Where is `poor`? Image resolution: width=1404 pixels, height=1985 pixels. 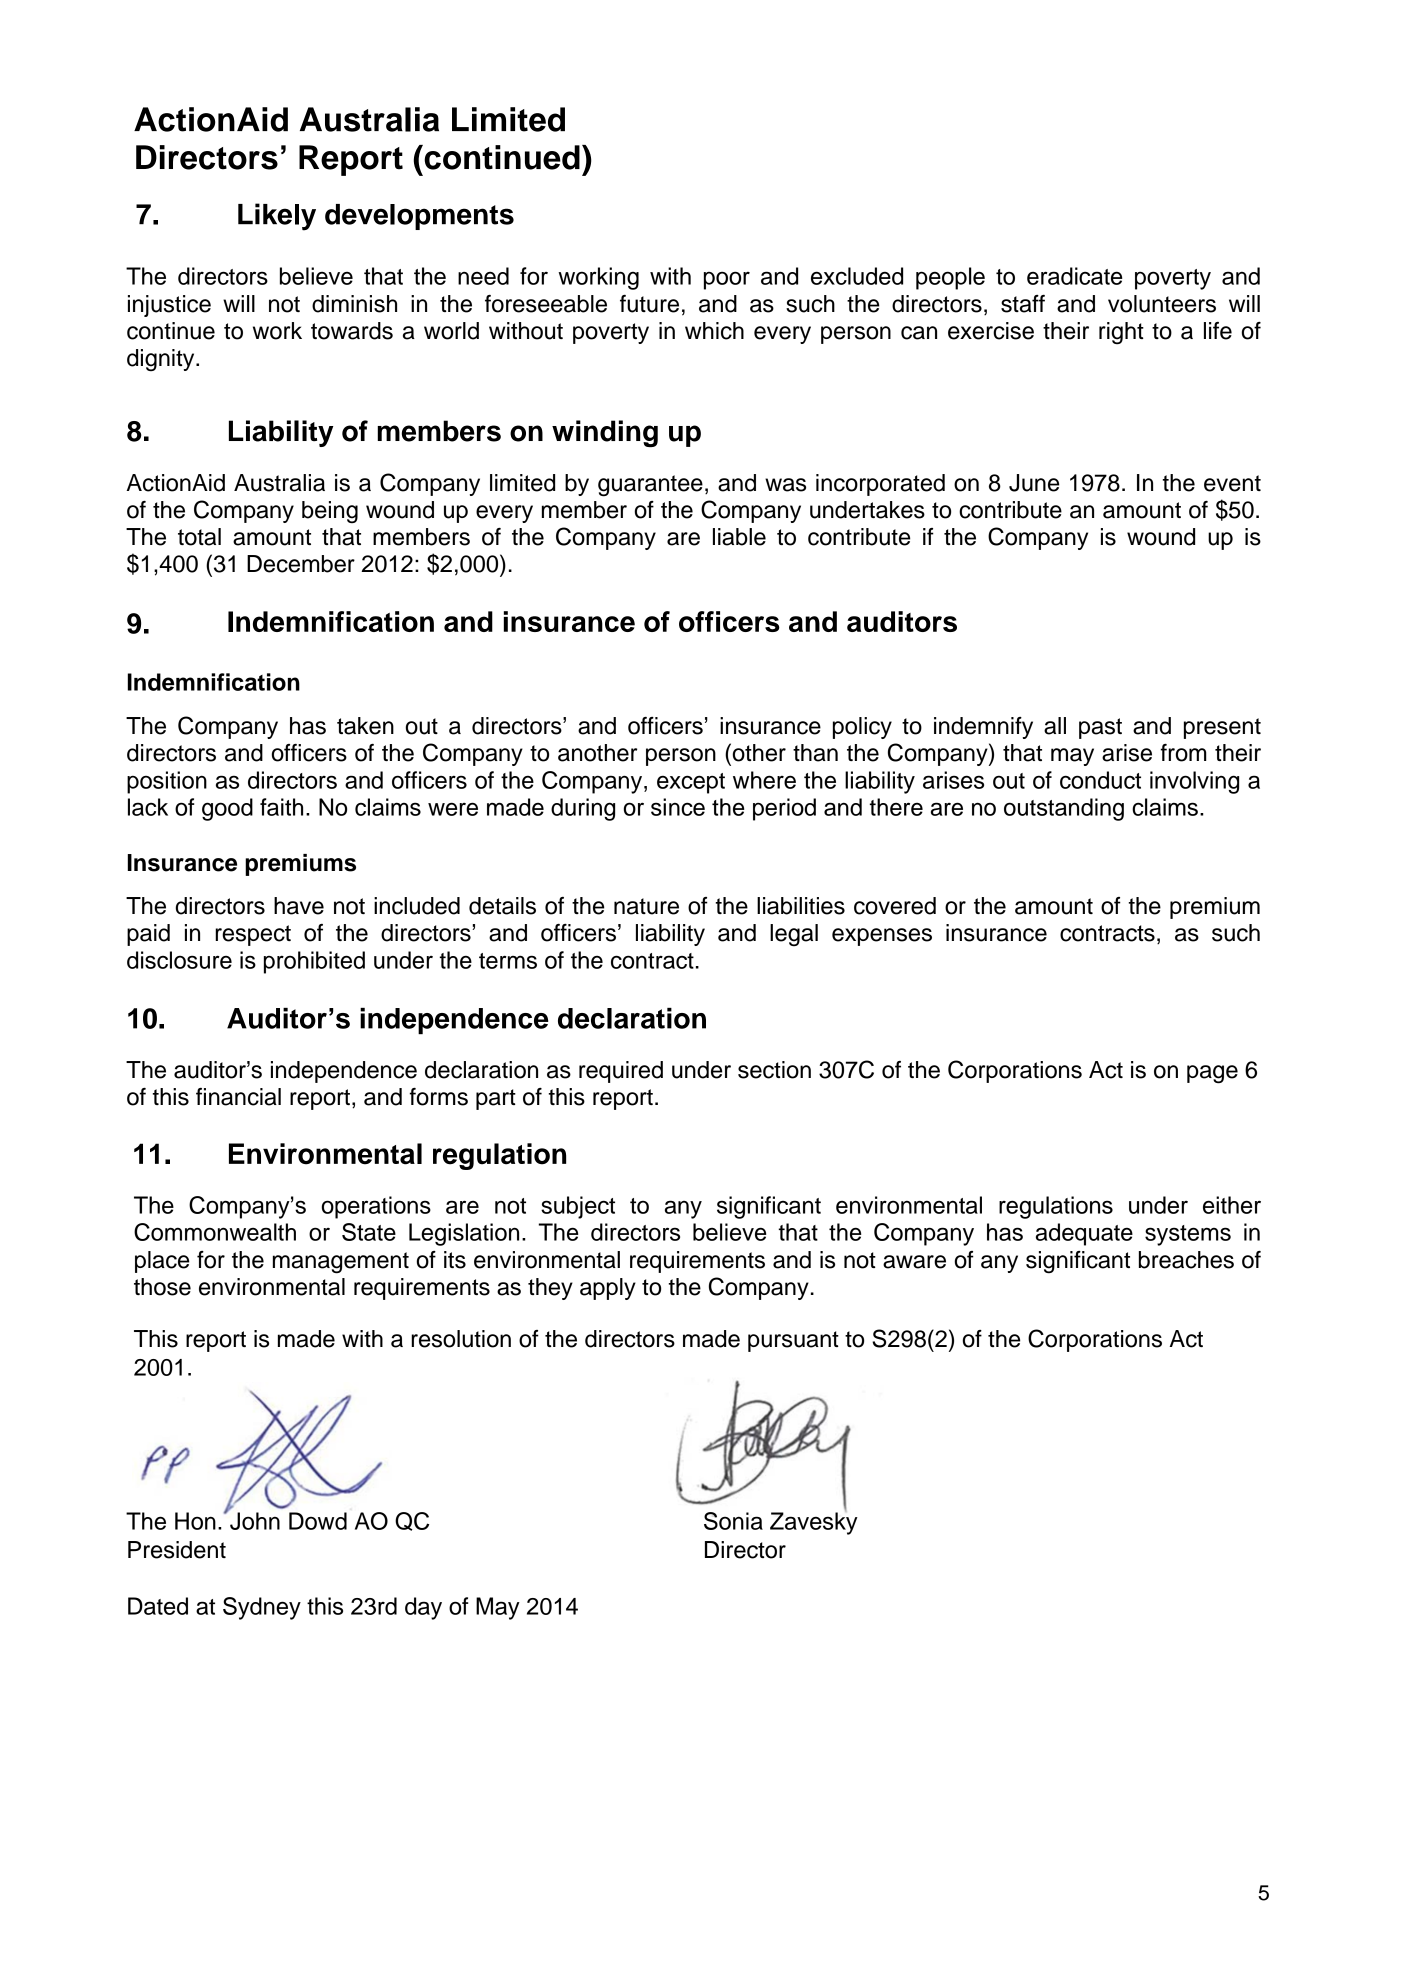 poor is located at coordinates (727, 280).
